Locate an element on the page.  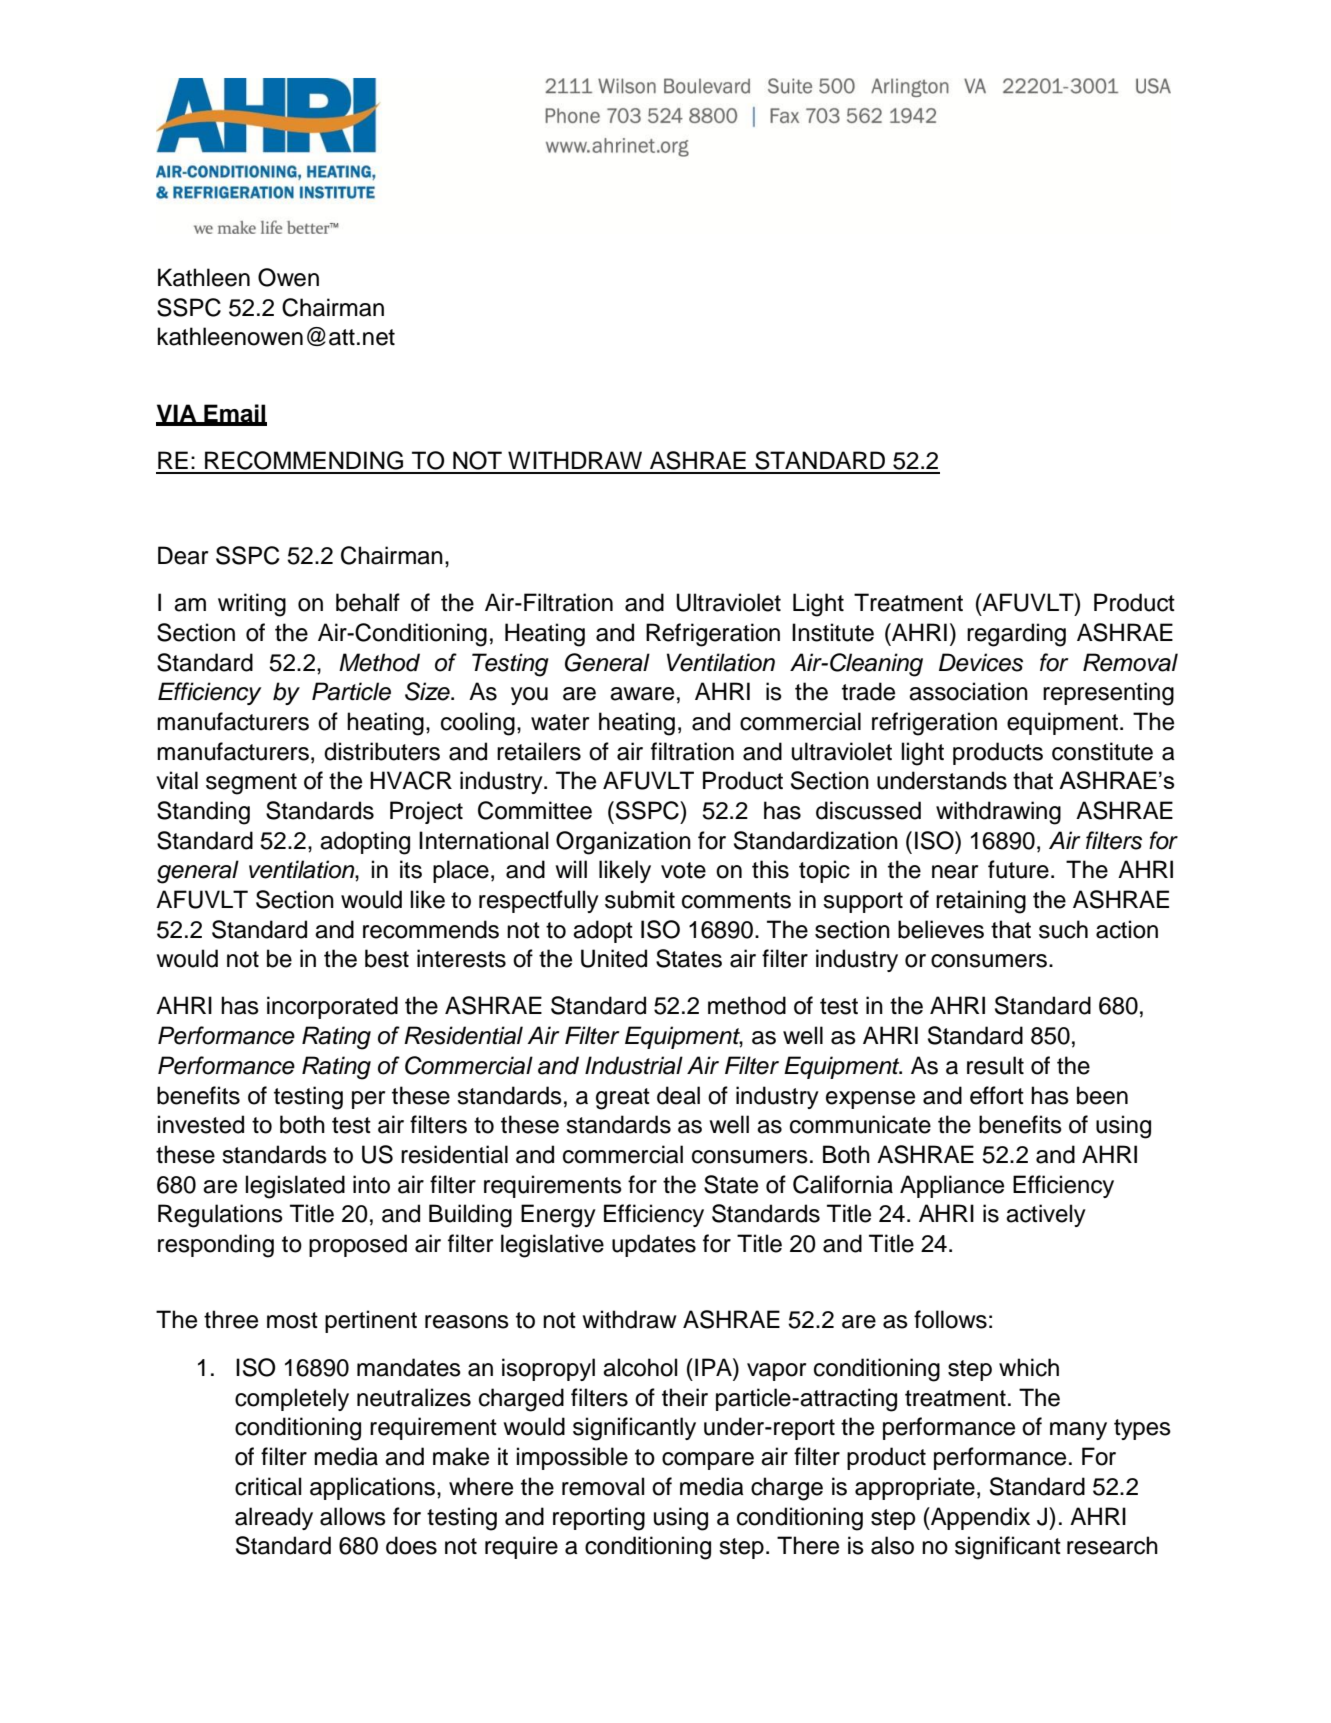
compare is located at coordinates (708, 1461).
